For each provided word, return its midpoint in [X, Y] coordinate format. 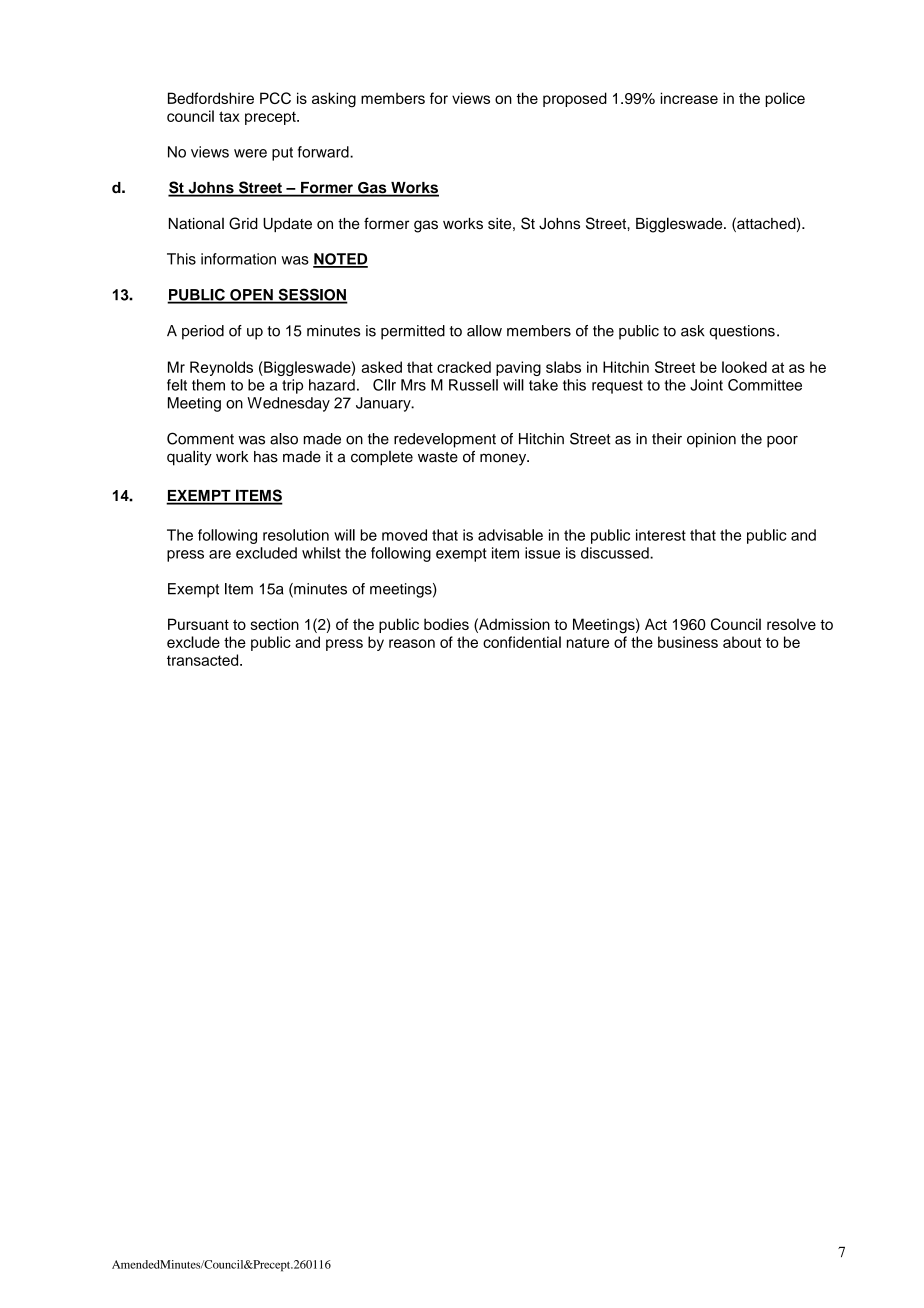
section [275, 624]
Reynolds [221, 368]
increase [689, 98]
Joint [706, 385]
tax [229, 116]
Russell [473, 385]
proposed [575, 99]
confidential [522, 642]
